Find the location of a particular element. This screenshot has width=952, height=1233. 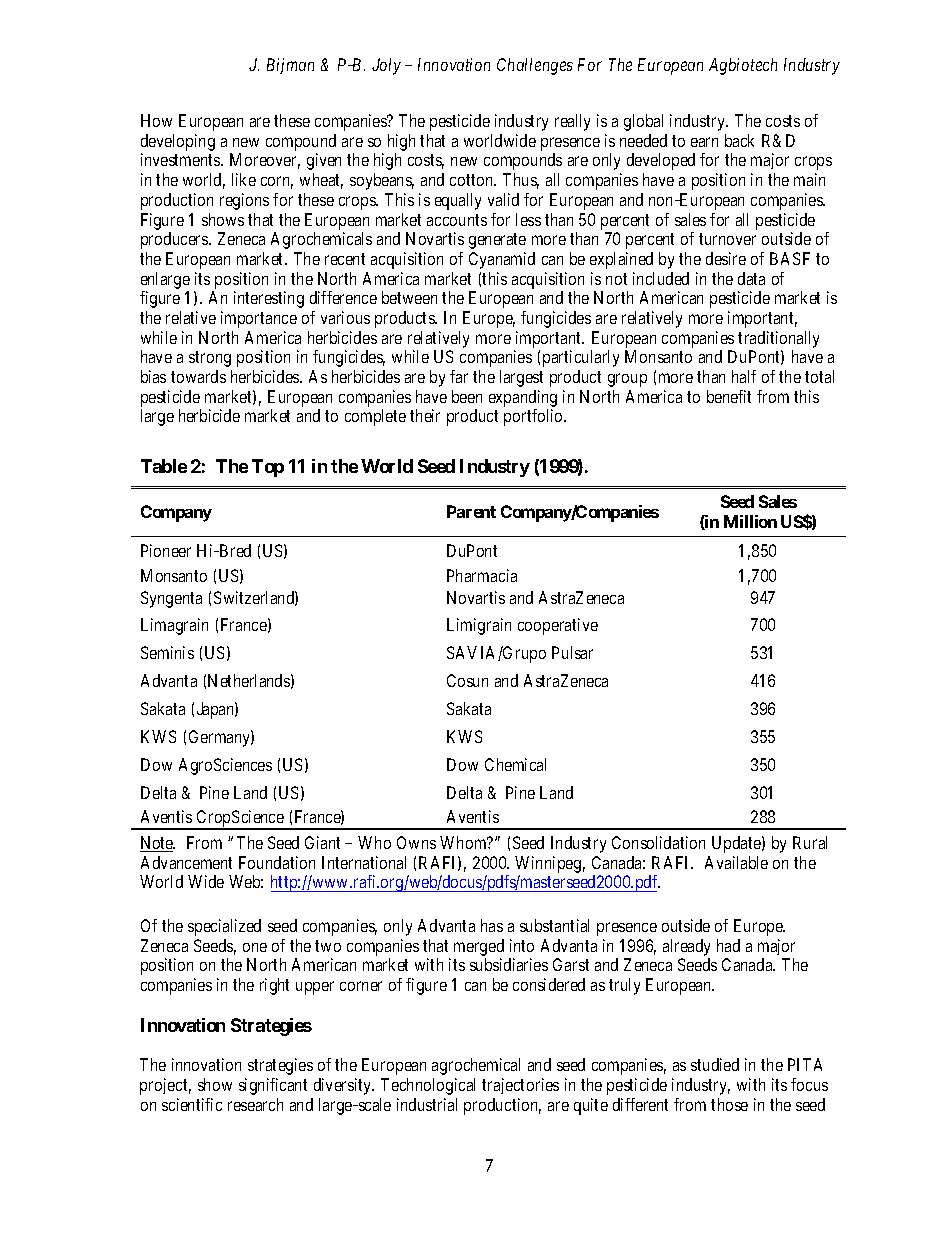

significant is located at coordinates (273, 1086).
